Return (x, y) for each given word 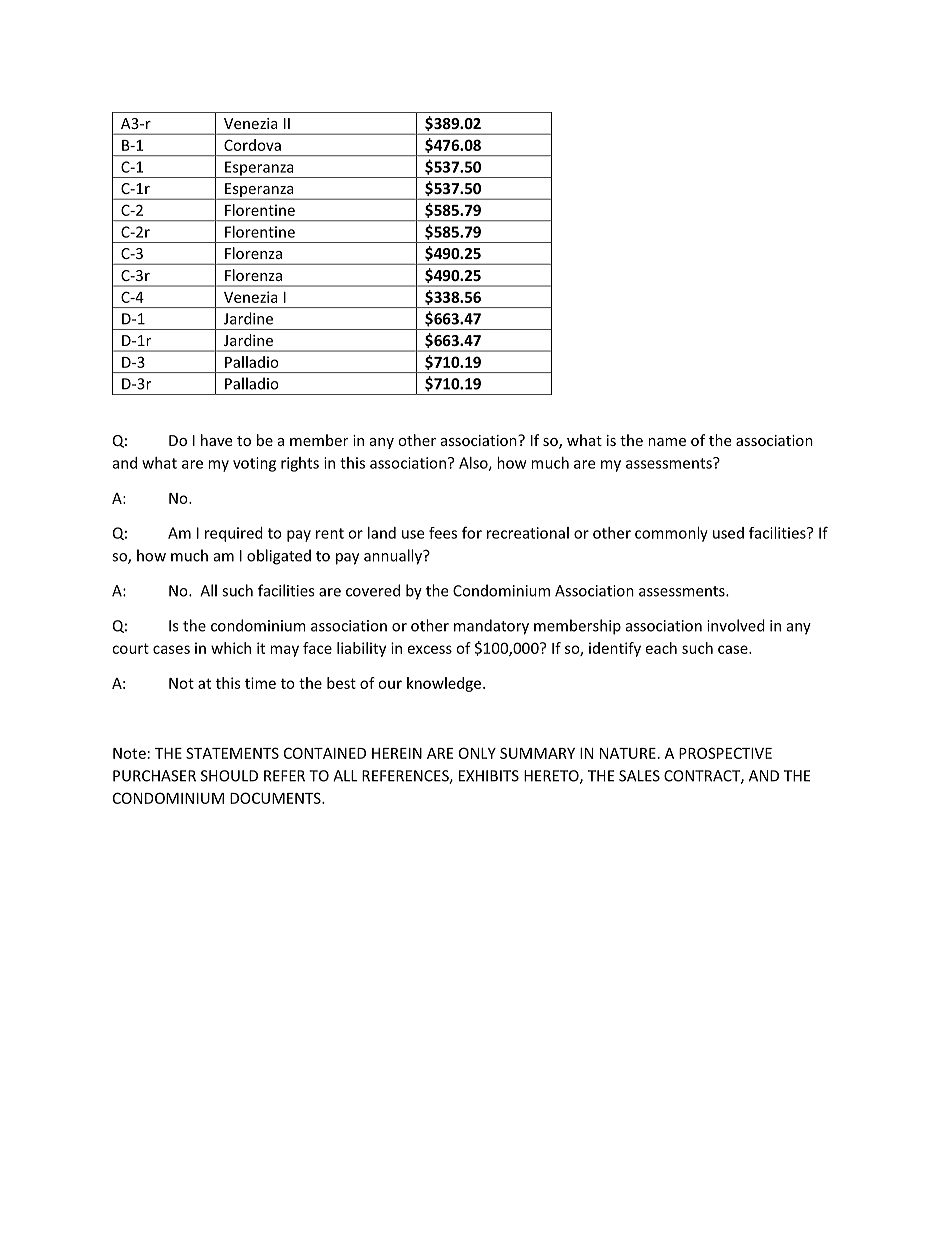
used (728, 533)
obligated (279, 557)
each (661, 648)
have (216, 440)
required (234, 534)
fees (443, 533)
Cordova (252, 145)
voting (254, 464)
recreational (528, 533)
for (472, 532)
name (667, 442)
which (231, 648)
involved (736, 625)
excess (430, 649)
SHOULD (229, 776)
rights (300, 464)
